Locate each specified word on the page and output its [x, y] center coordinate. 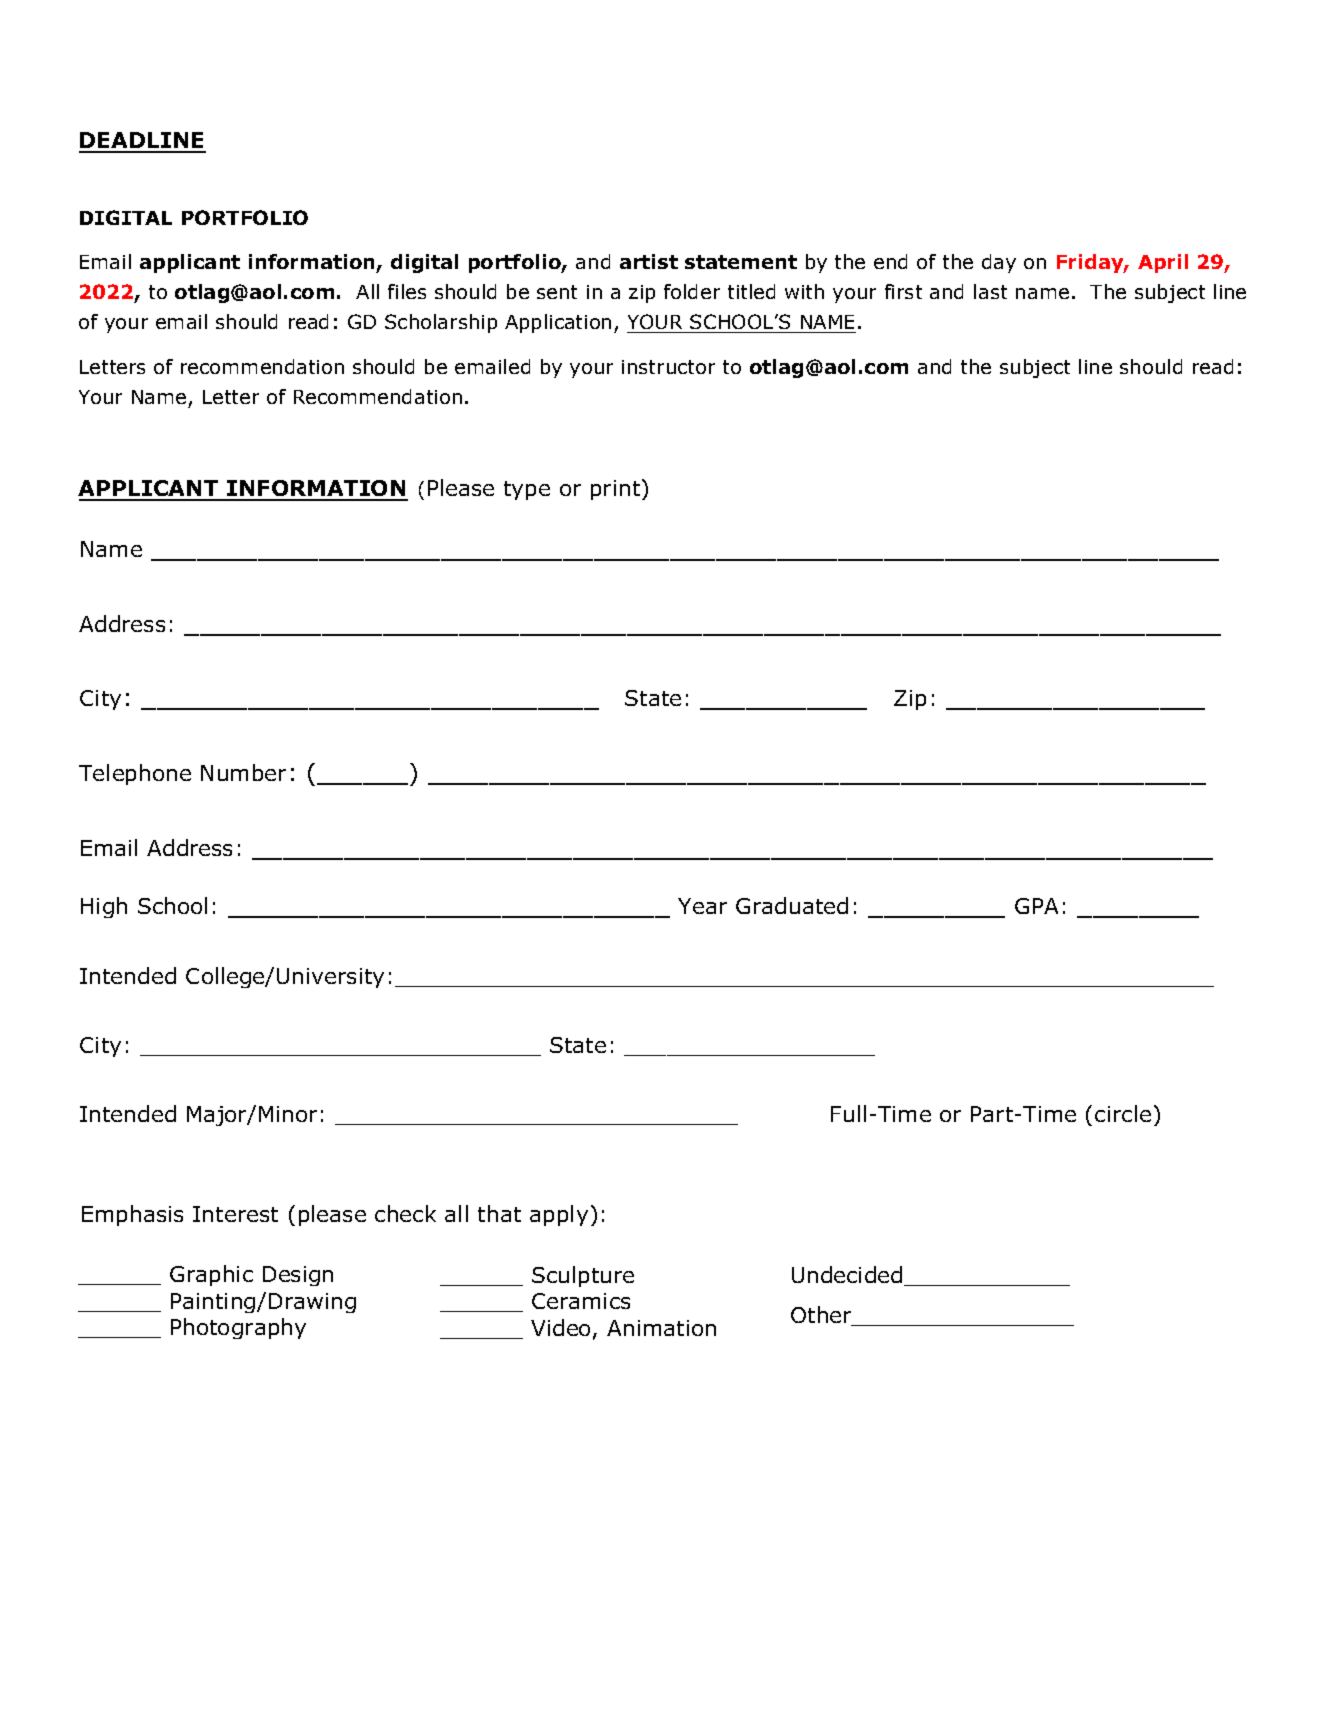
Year [702, 906]
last [990, 291]
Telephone [135, 774]
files [407, 291]
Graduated [792, 905]
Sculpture [583, 1276]
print [617, 489]
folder [692, 291]
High [104, 907]
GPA [1036, 906]
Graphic [211, 1275]
